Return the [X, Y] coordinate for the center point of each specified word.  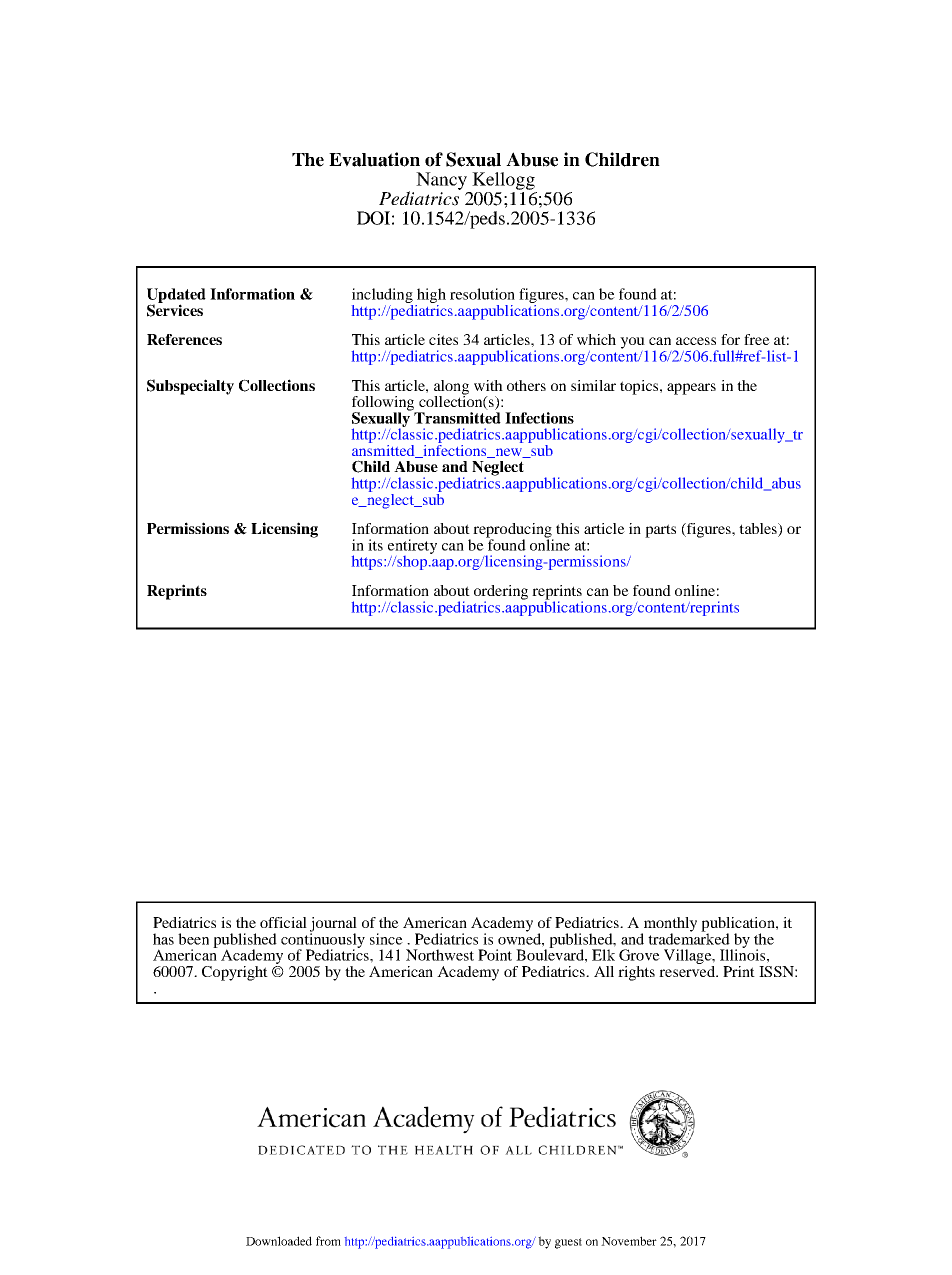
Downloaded [279, 1241]
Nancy [441, 181]
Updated [176, 296]
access [696, 341]
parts [660, 531]
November [629, 1241]
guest [568, 1243]
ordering [501, 593]
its [375, 545]
